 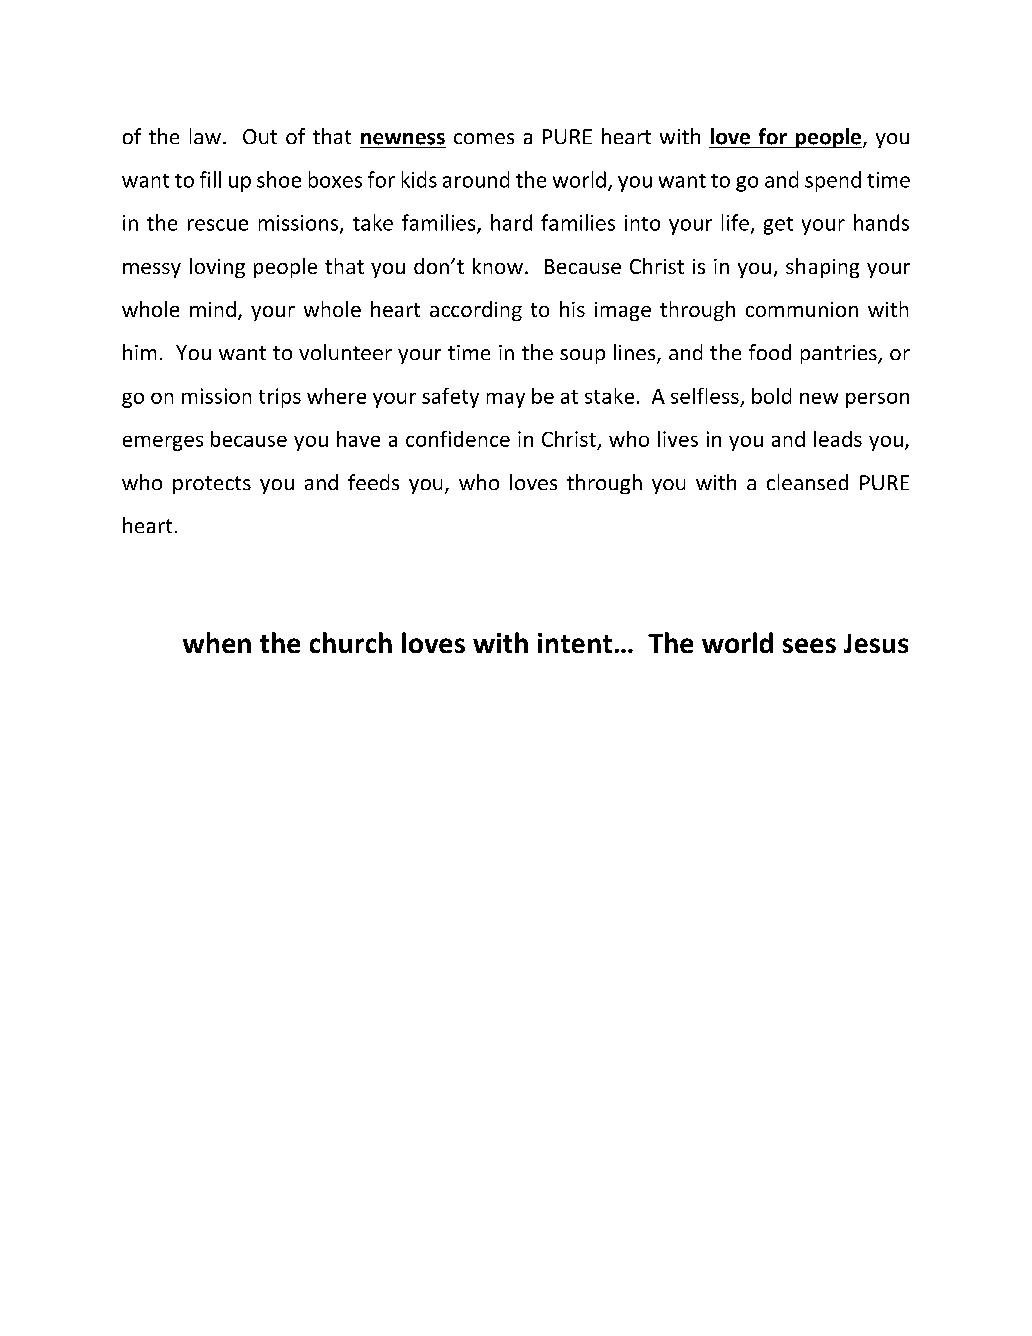 I want to click on shaping, so click(x=822, y=268).
